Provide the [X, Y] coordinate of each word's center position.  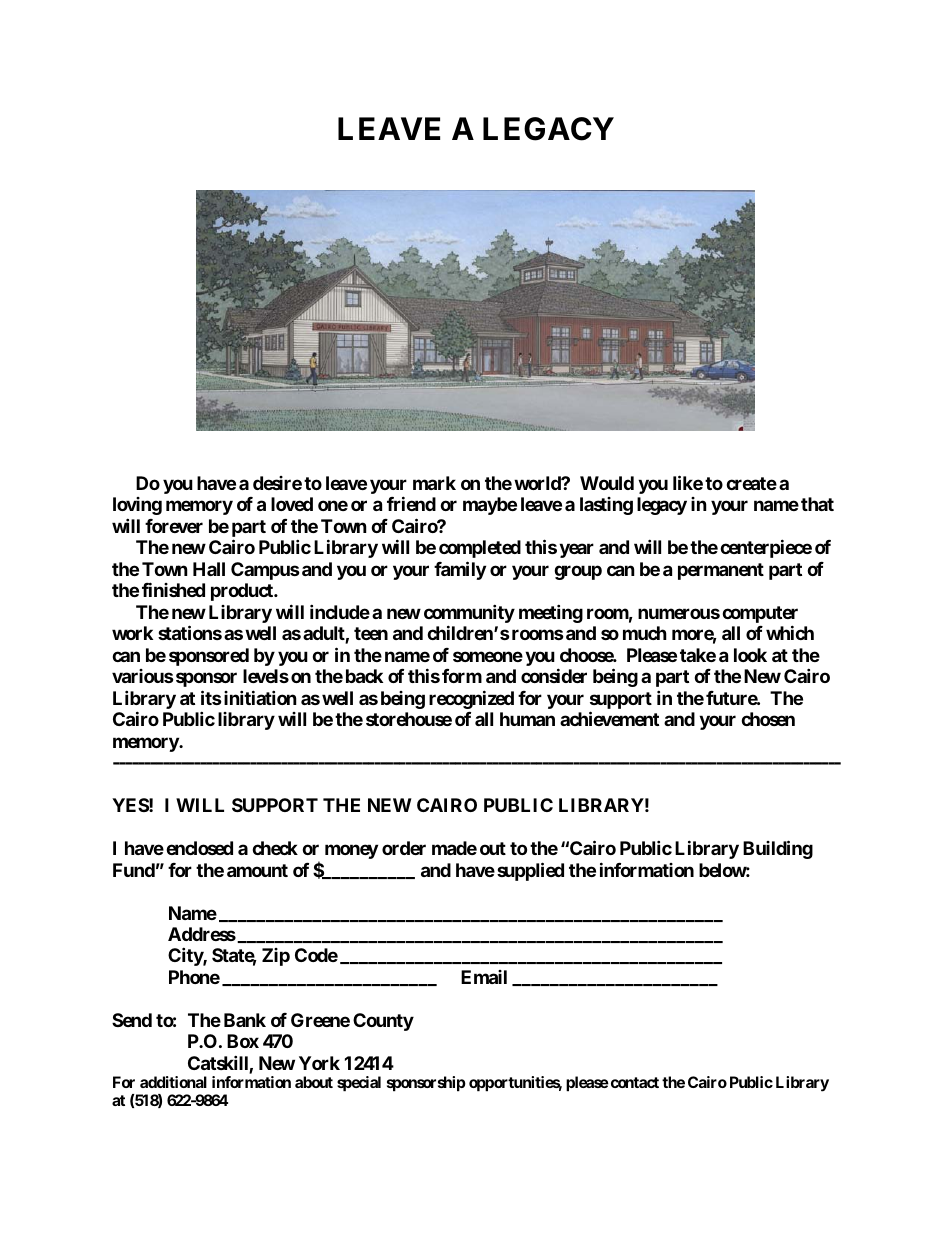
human [527, 719]
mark [434, 483]
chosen [768, 719]
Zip [276, 957]
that [817, 504]
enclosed [199, 848]
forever [174, 526]
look [750, 655]
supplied [530, 871]
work [132, 633]
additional [173, 1082]
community [469, 615]
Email [484, 977]
